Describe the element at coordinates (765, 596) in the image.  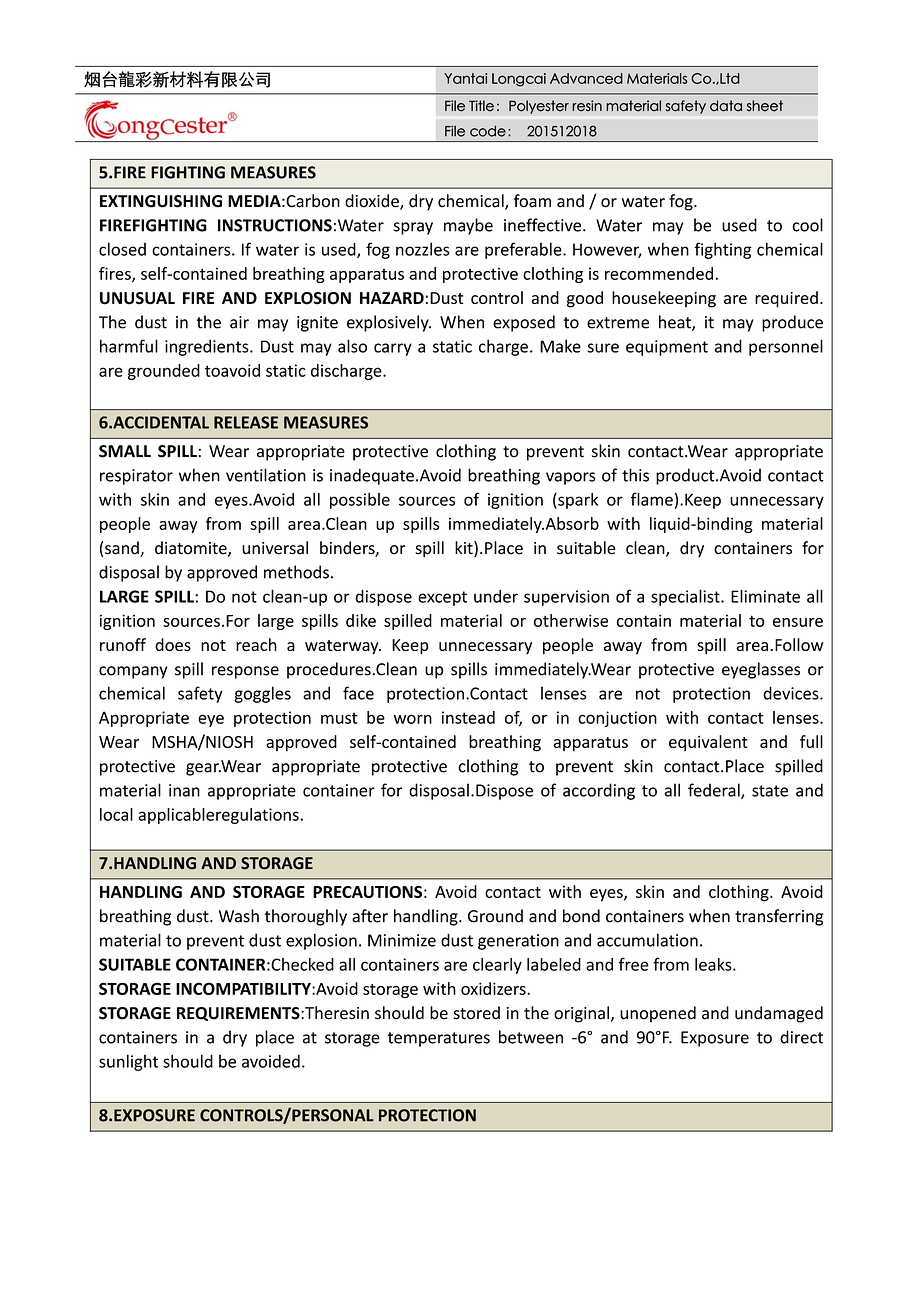
I see `Eliminate` at that location.
